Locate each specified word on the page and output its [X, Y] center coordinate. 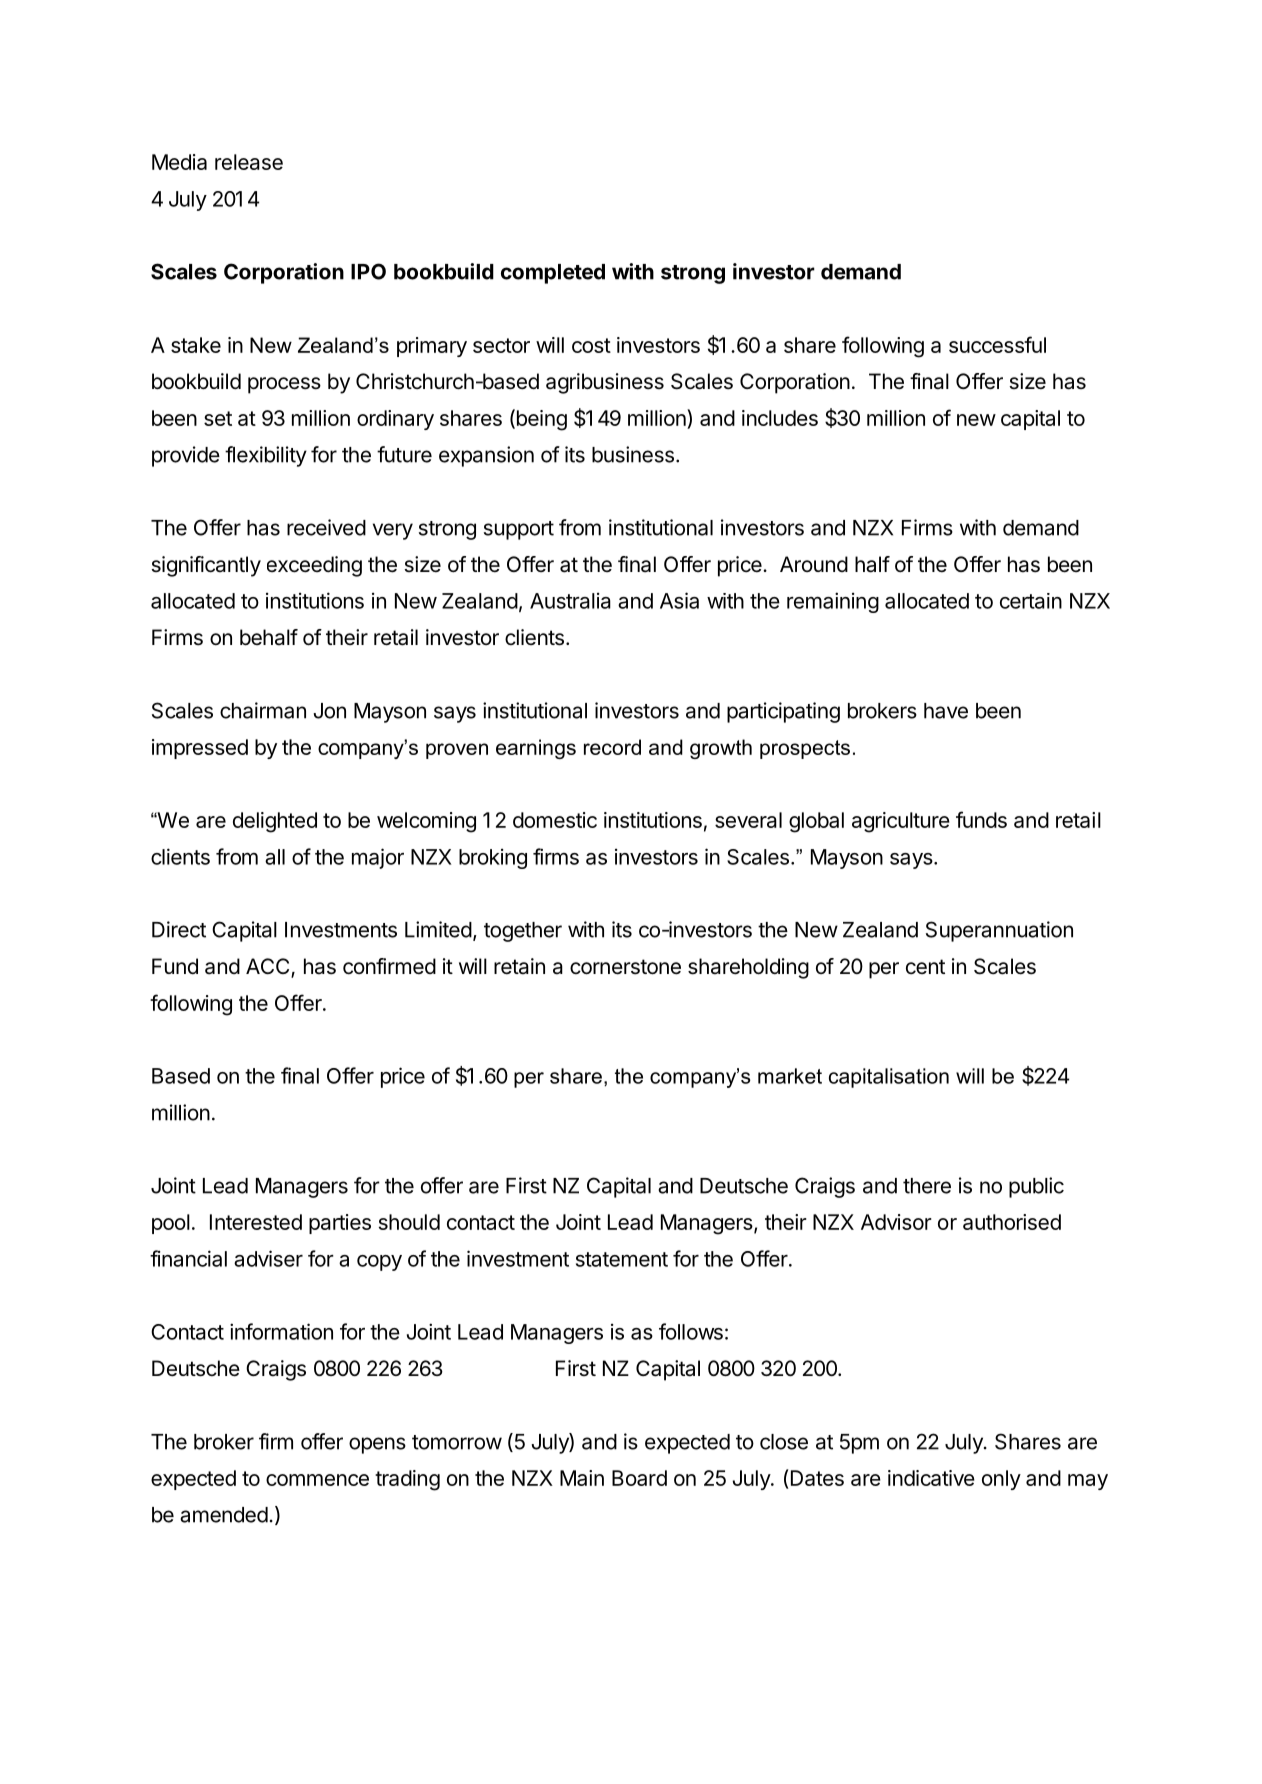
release [249, 162]
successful [997, 344]
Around [814, 564]
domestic [555, 820]
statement [622, 1259]
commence [317, 1480]
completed [553, 274]
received [326, 527]
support [519, 530]
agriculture [901, 822]
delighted [275, 822]
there [927, 1186]
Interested [256, 1222]
